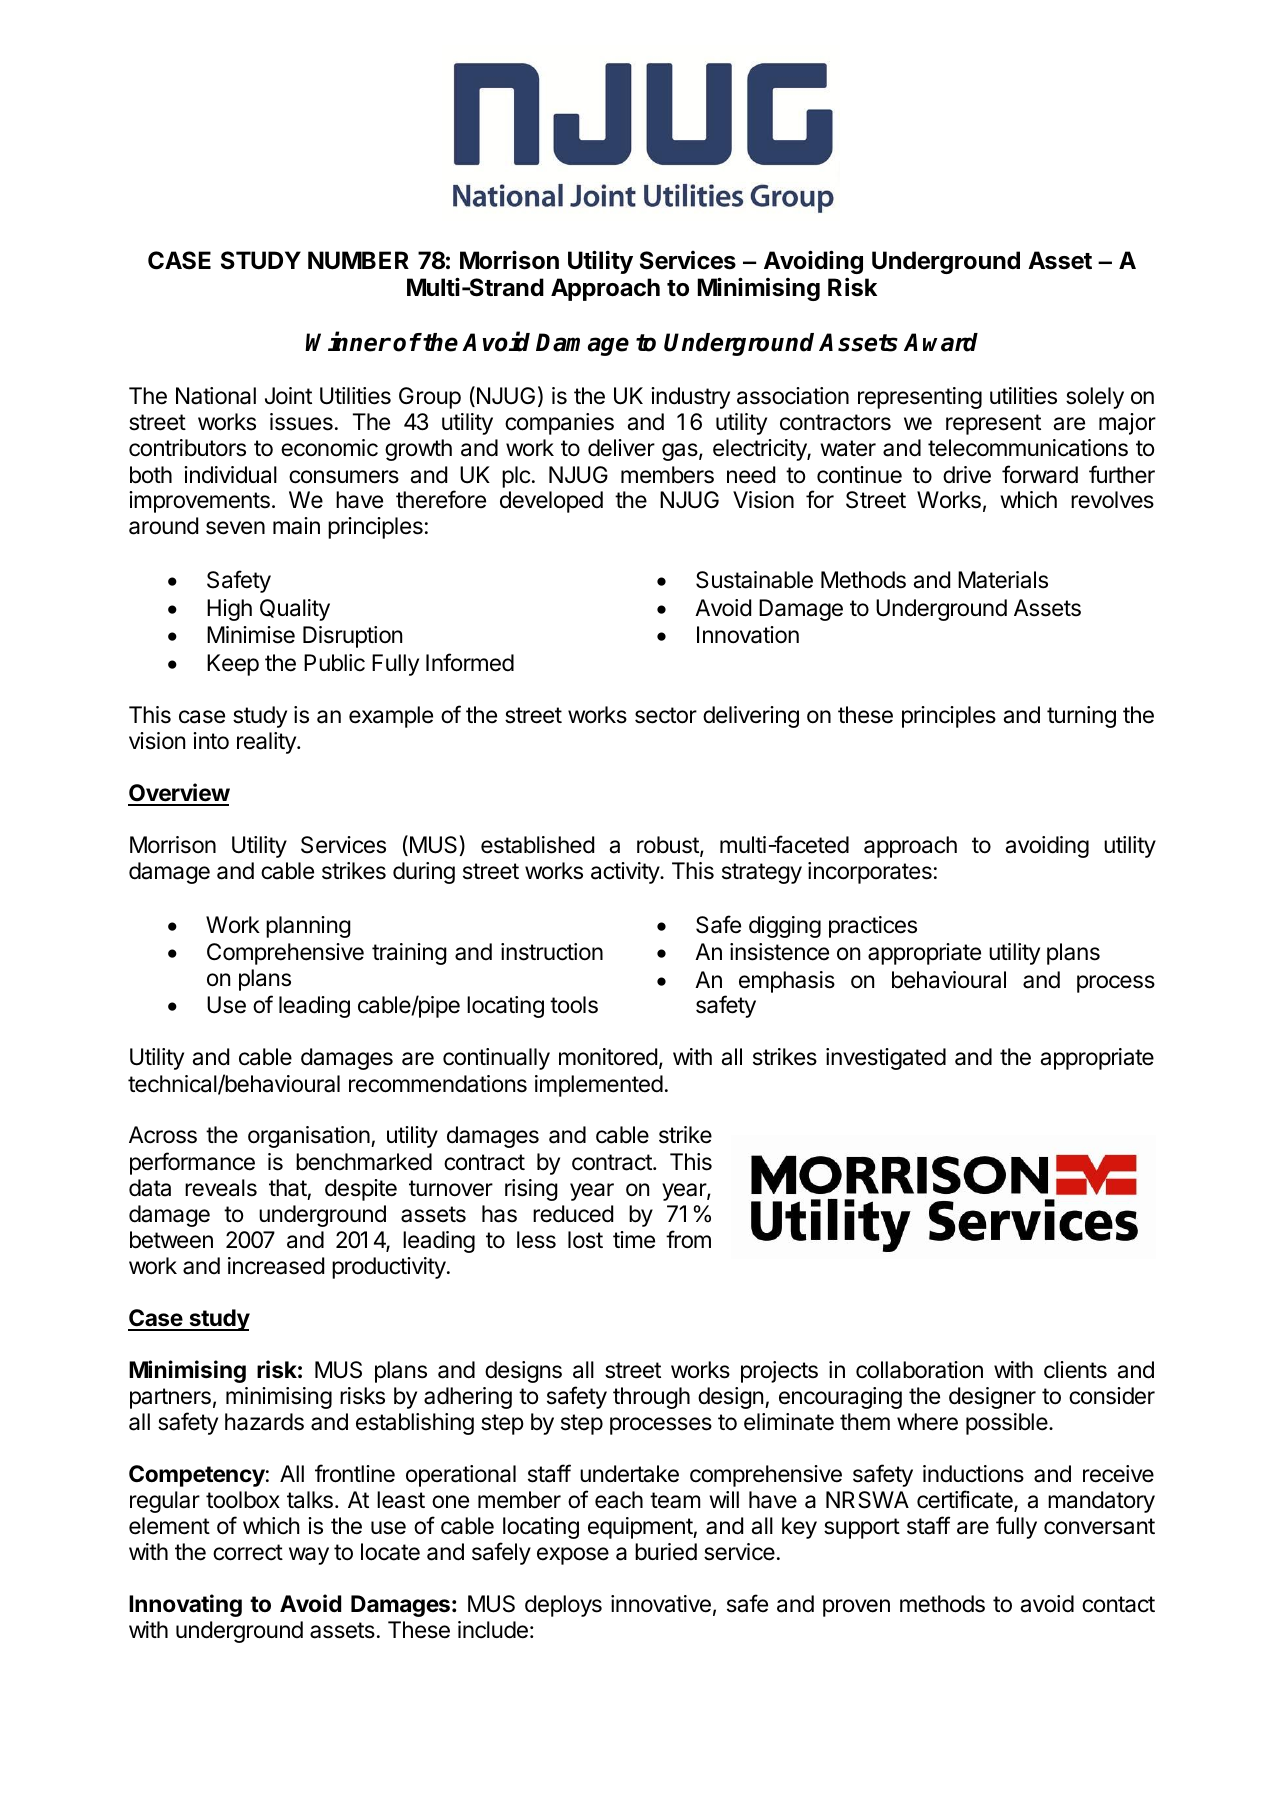  I want to click on innovative, so click(661, 1604).
